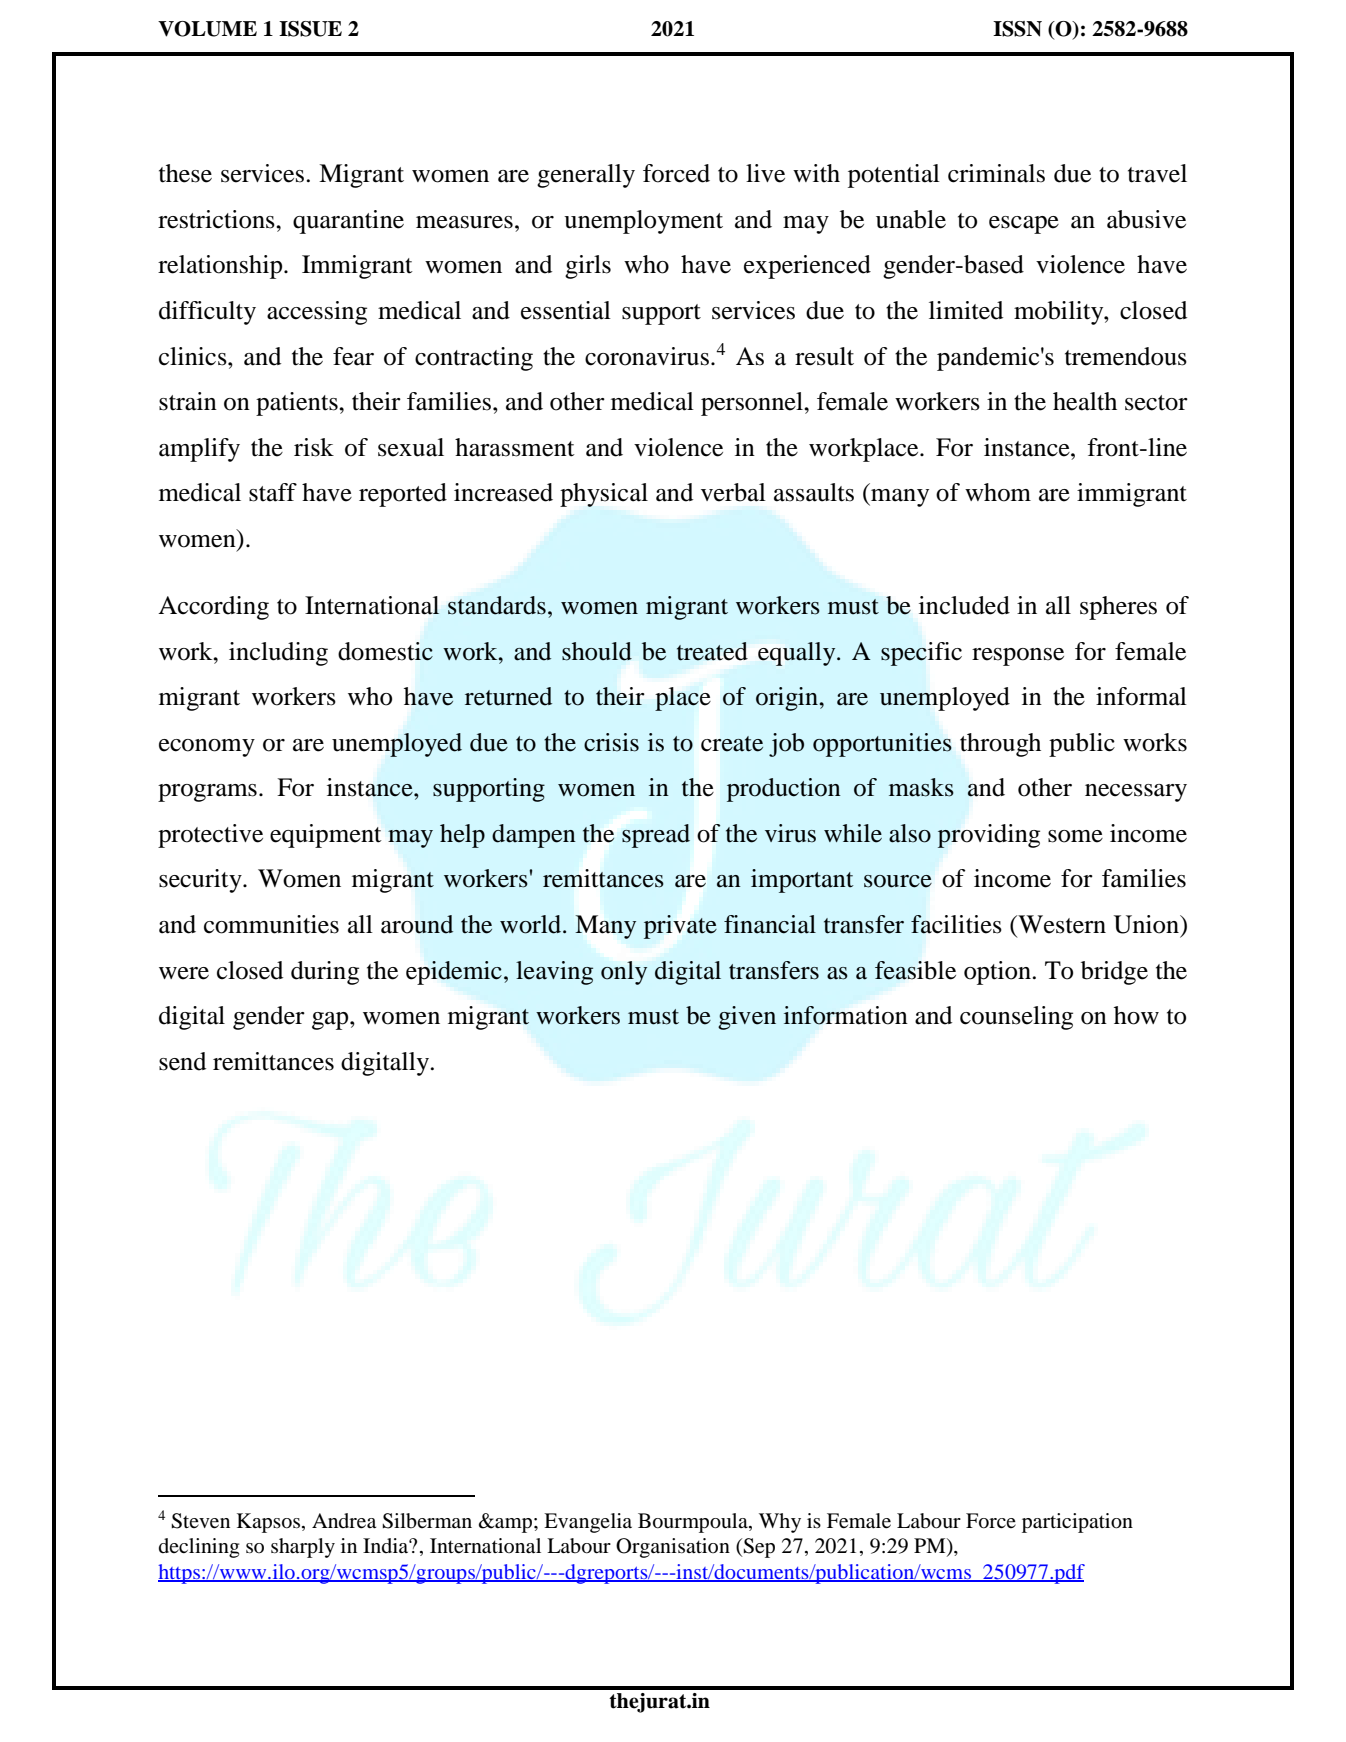 The width and height of the page is (1346, 1742). What do you see at coordinates (604, 495) in the page?
I see `physical` at bounding box center [604, 495].
